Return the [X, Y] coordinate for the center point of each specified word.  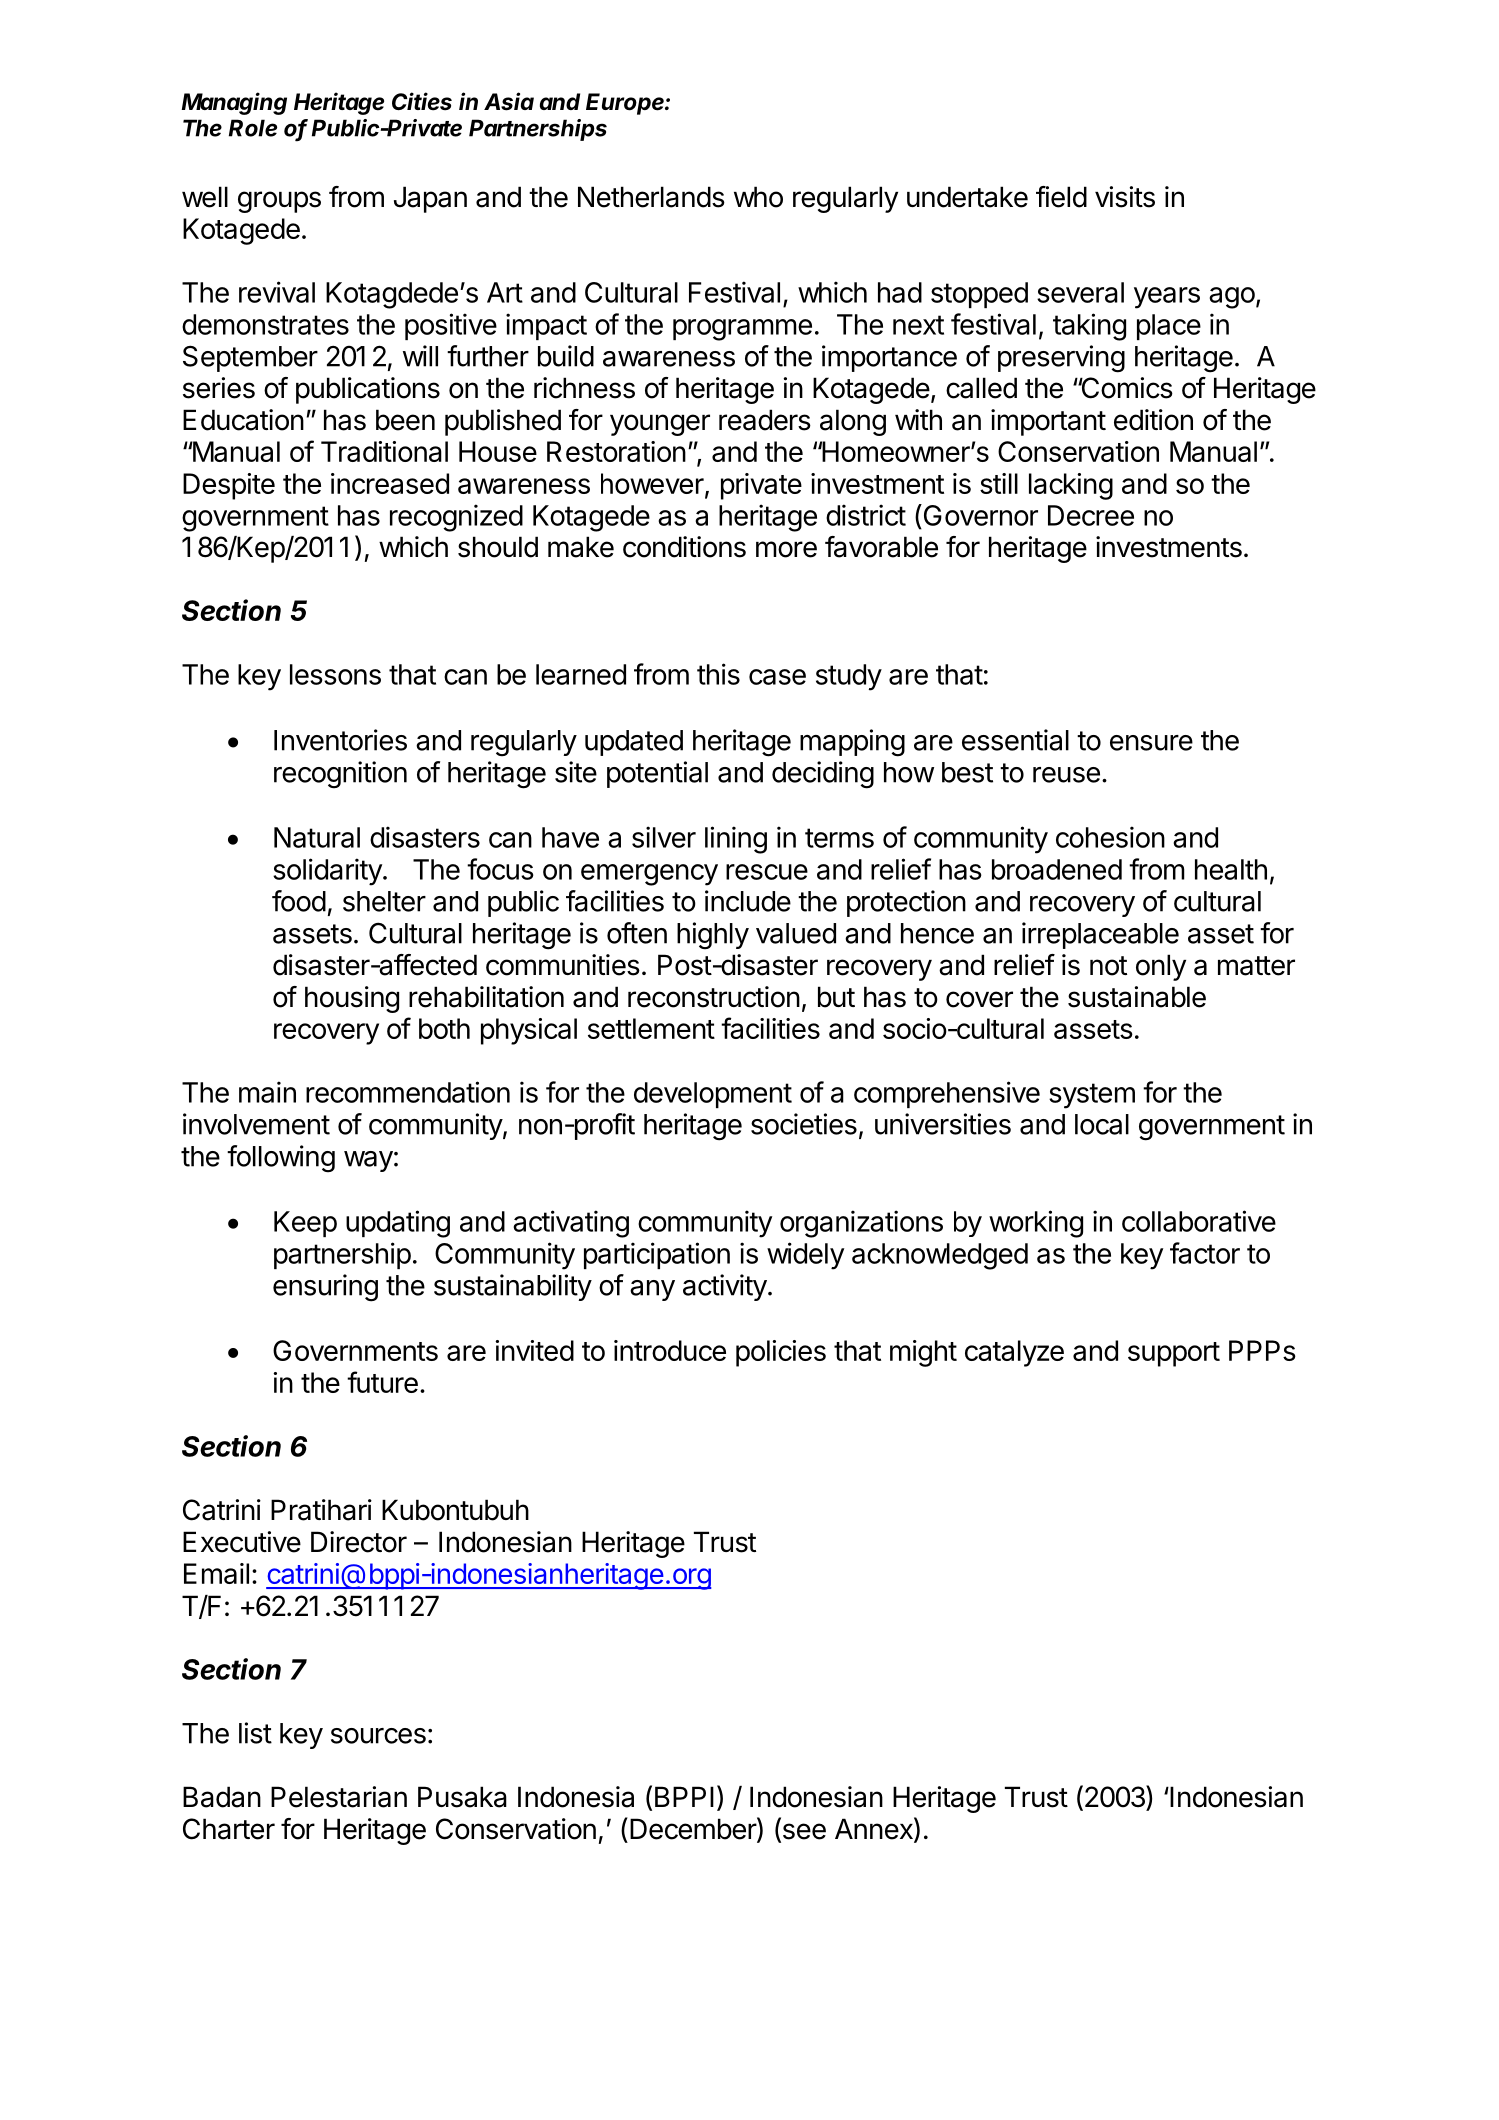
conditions [684, 547]
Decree [1091, 515]
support [1174, 1354]
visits [1125, 197]
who [758, 197]
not [1108, 966]
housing [352, 999]
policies [781, 1353]
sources [378, 1736]
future [382, 1382]
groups [279, 202]
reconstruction [714, 997]
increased [390, 483]
